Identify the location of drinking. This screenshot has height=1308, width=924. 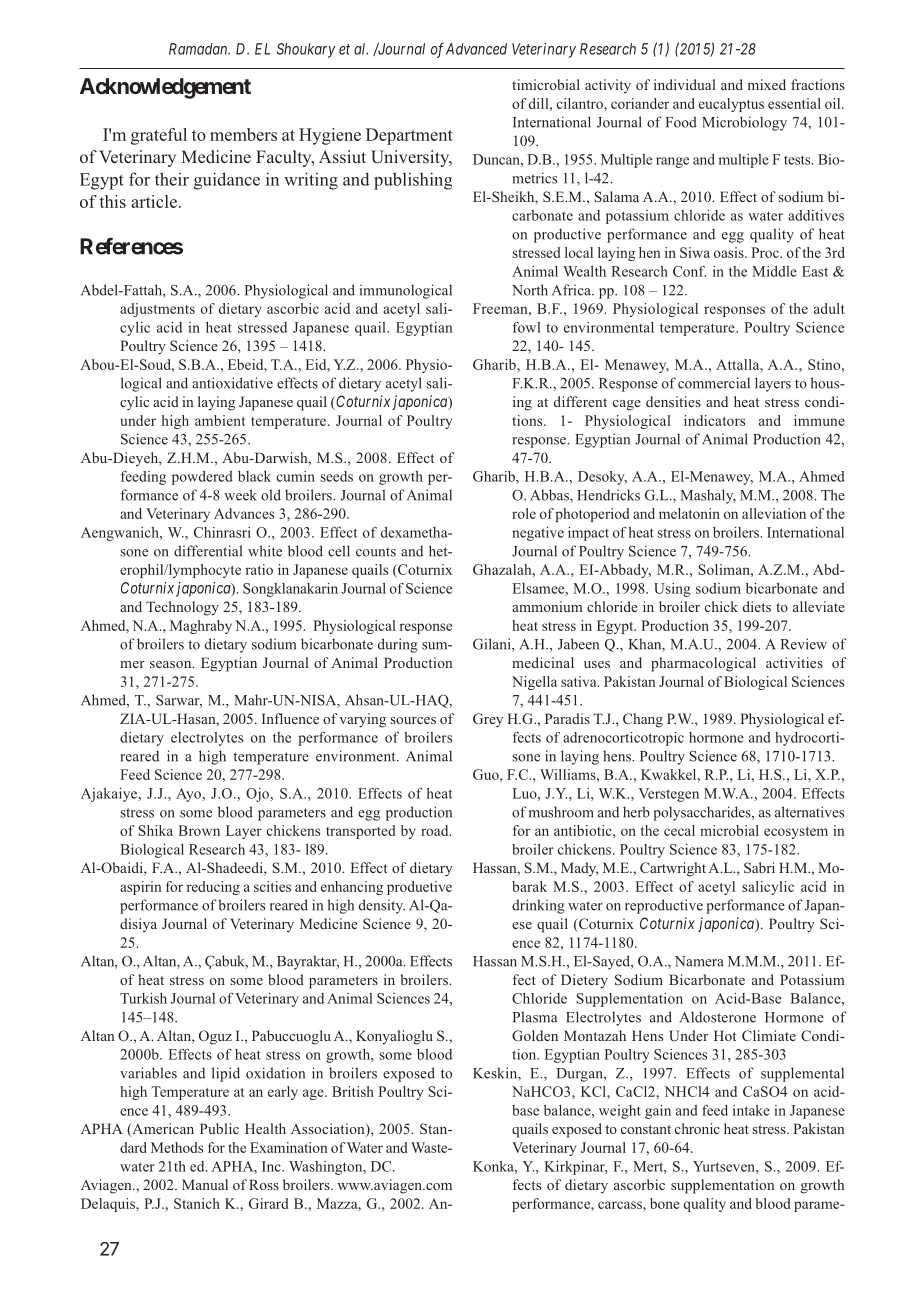
(538, 906).
